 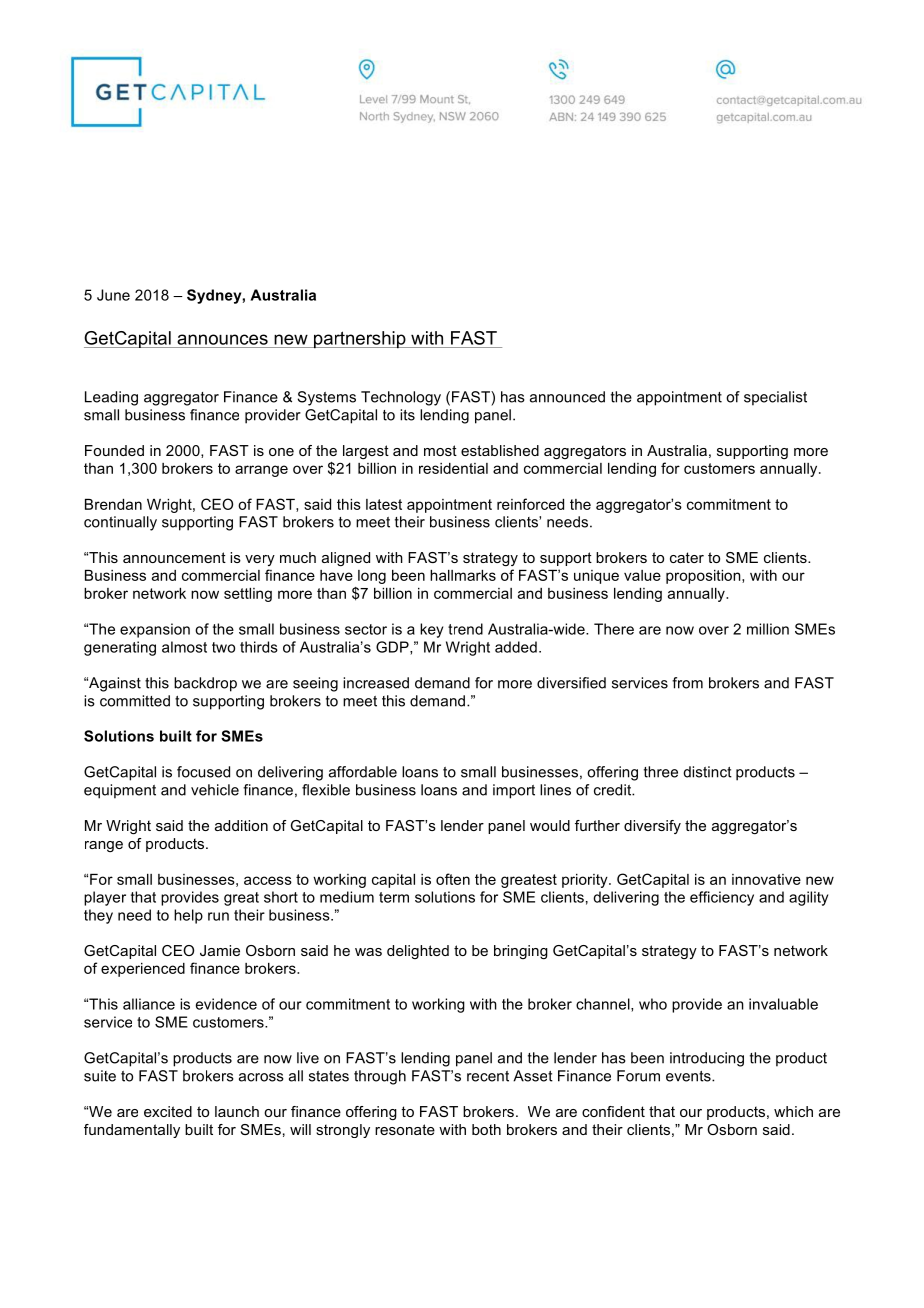 What do you see at coordinates (360, 340) in the image?
I see `partnership` at bounding box center [360, 340].
